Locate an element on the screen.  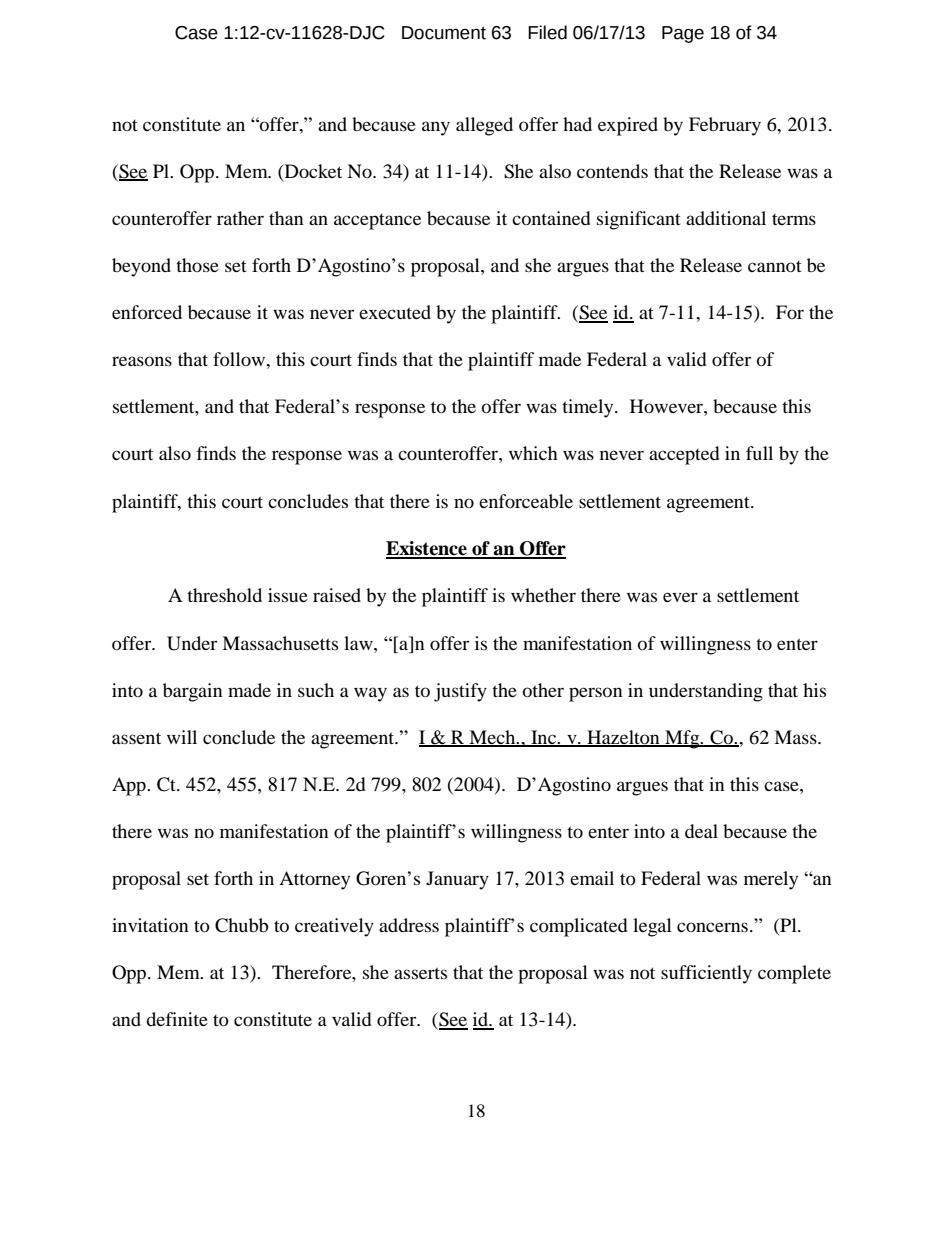
assent is located at coordinates (136, 738).
